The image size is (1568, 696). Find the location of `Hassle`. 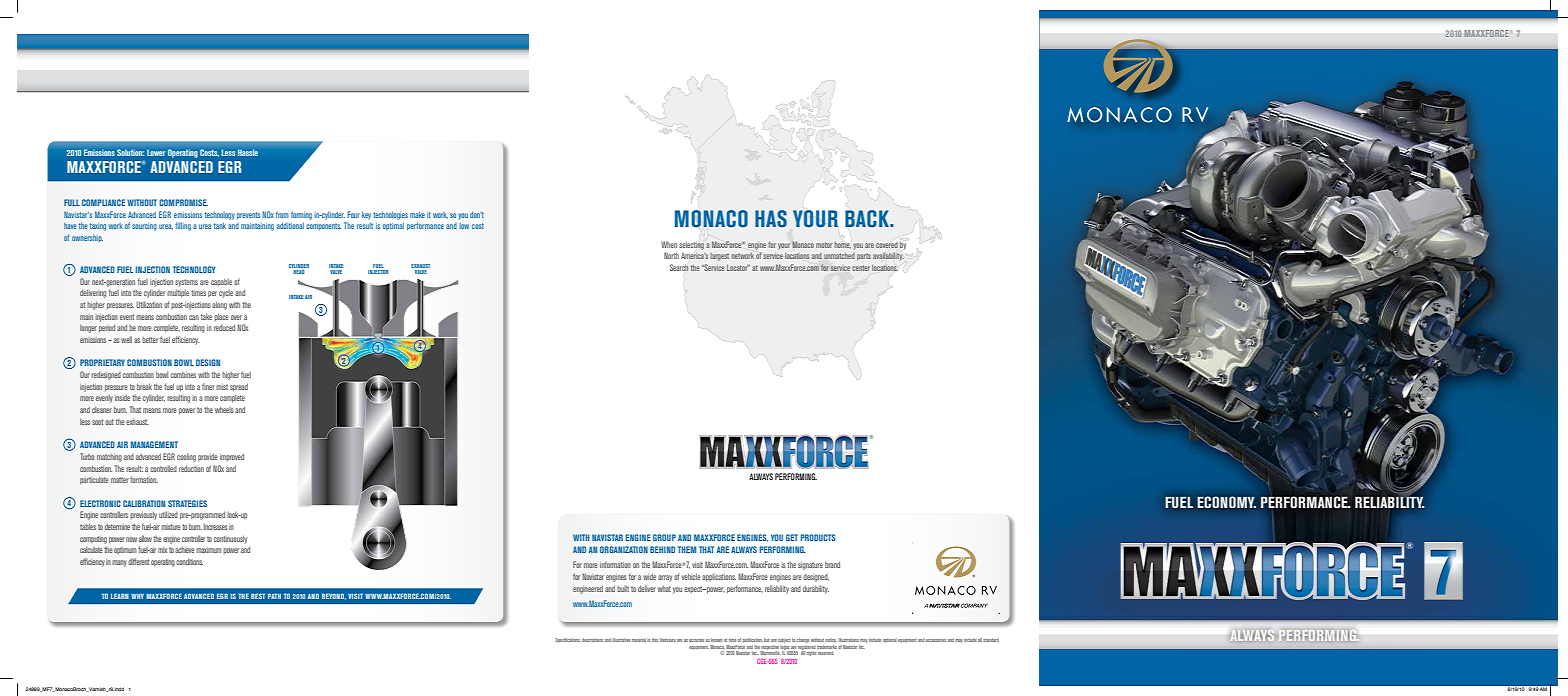

Hassle is located at coordinates (248, 152).
